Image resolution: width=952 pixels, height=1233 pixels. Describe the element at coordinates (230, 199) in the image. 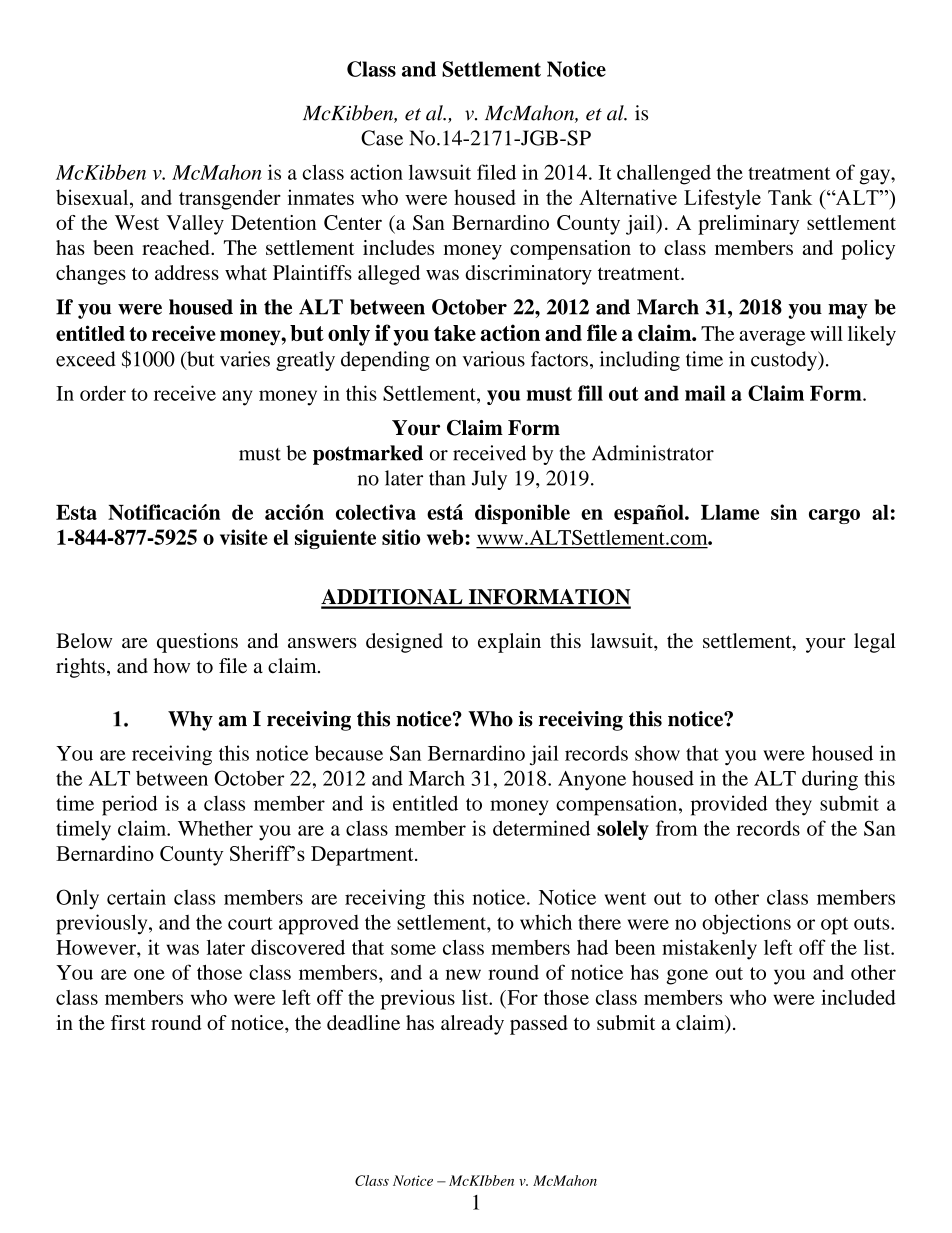

I see `transgender` at that location.
